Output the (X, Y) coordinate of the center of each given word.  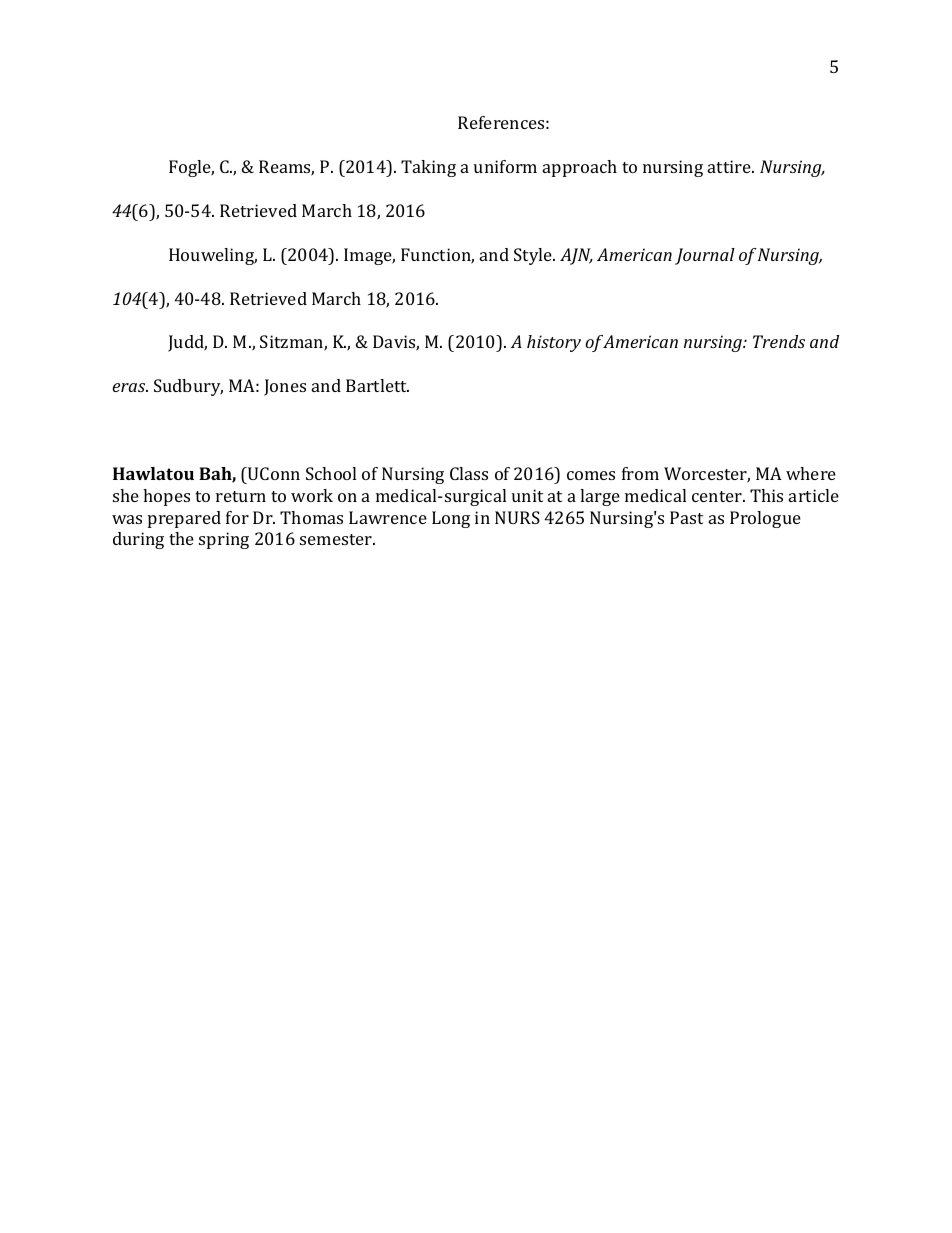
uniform (505, 166)
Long (451, 519)
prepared (184, 519)
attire (730, 166)
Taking (428, 168)
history (554, 343)
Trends (779, 341)
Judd (187, 343)
